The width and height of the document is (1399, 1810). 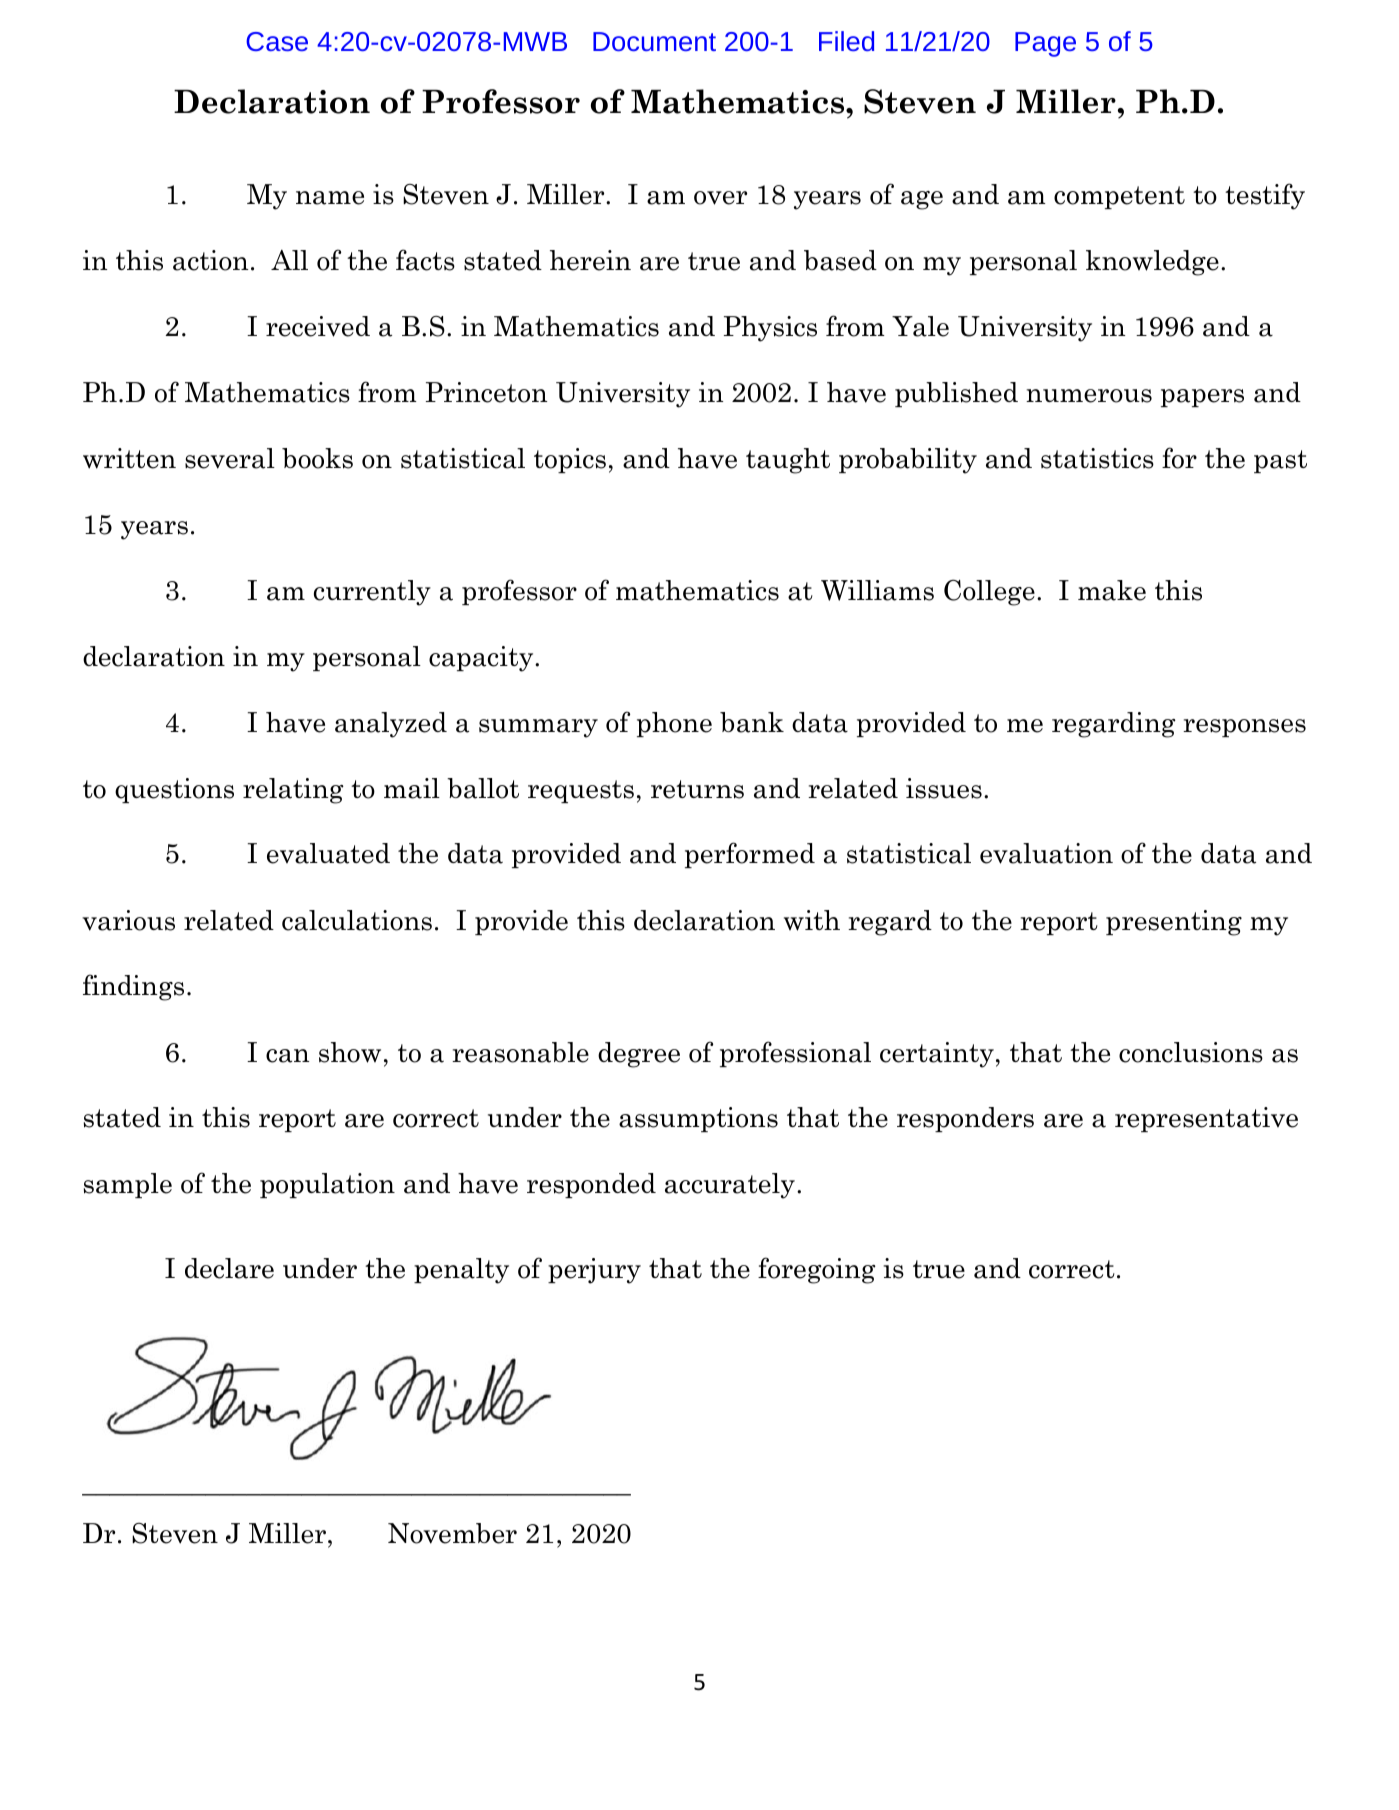 I want to click on taught, so click(x=788, y=461).
